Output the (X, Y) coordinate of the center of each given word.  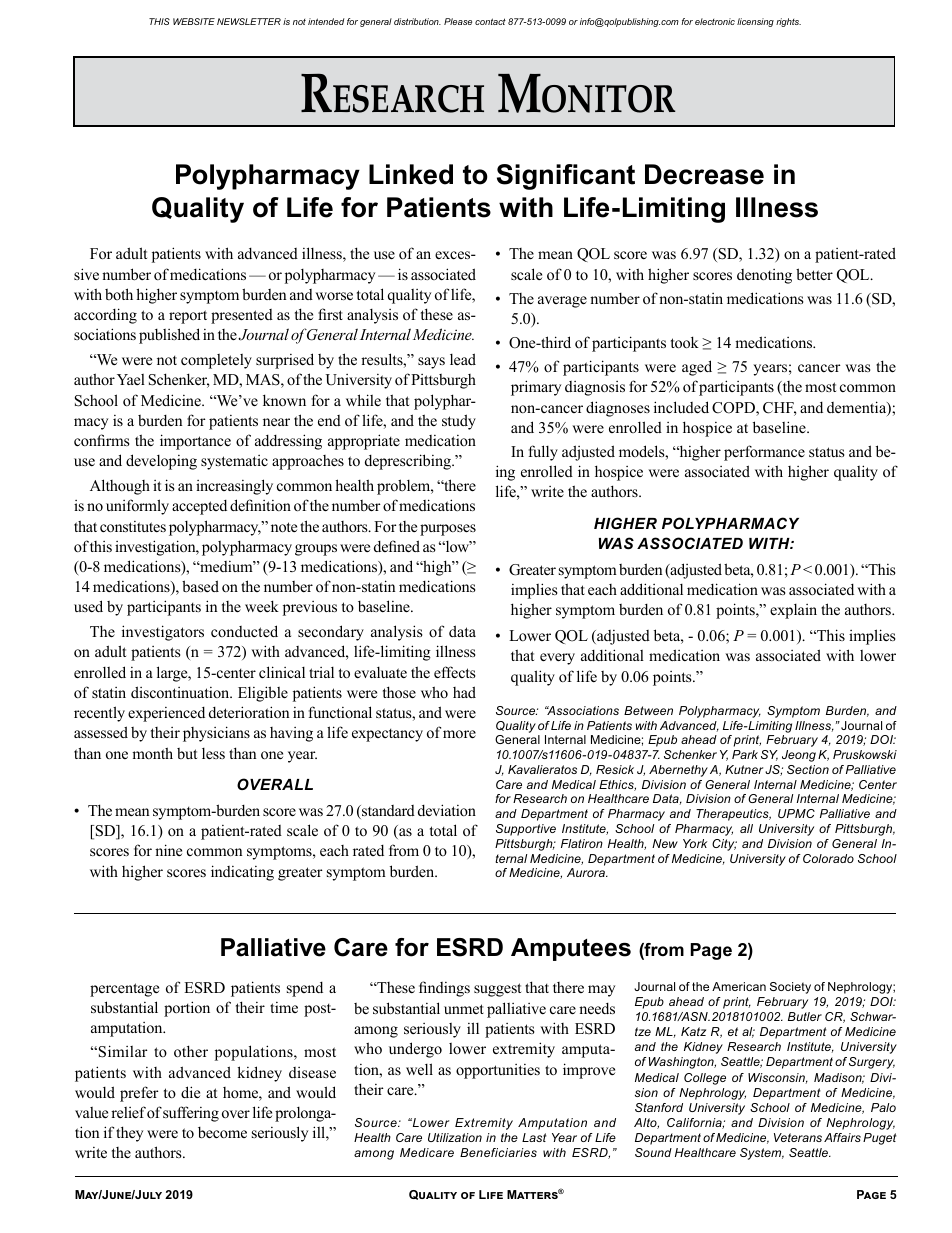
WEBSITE (194, 21)
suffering (191, 1114)
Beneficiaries (498, 1152)
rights (788, 22)
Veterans (798, 1137)
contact (490, 21)
